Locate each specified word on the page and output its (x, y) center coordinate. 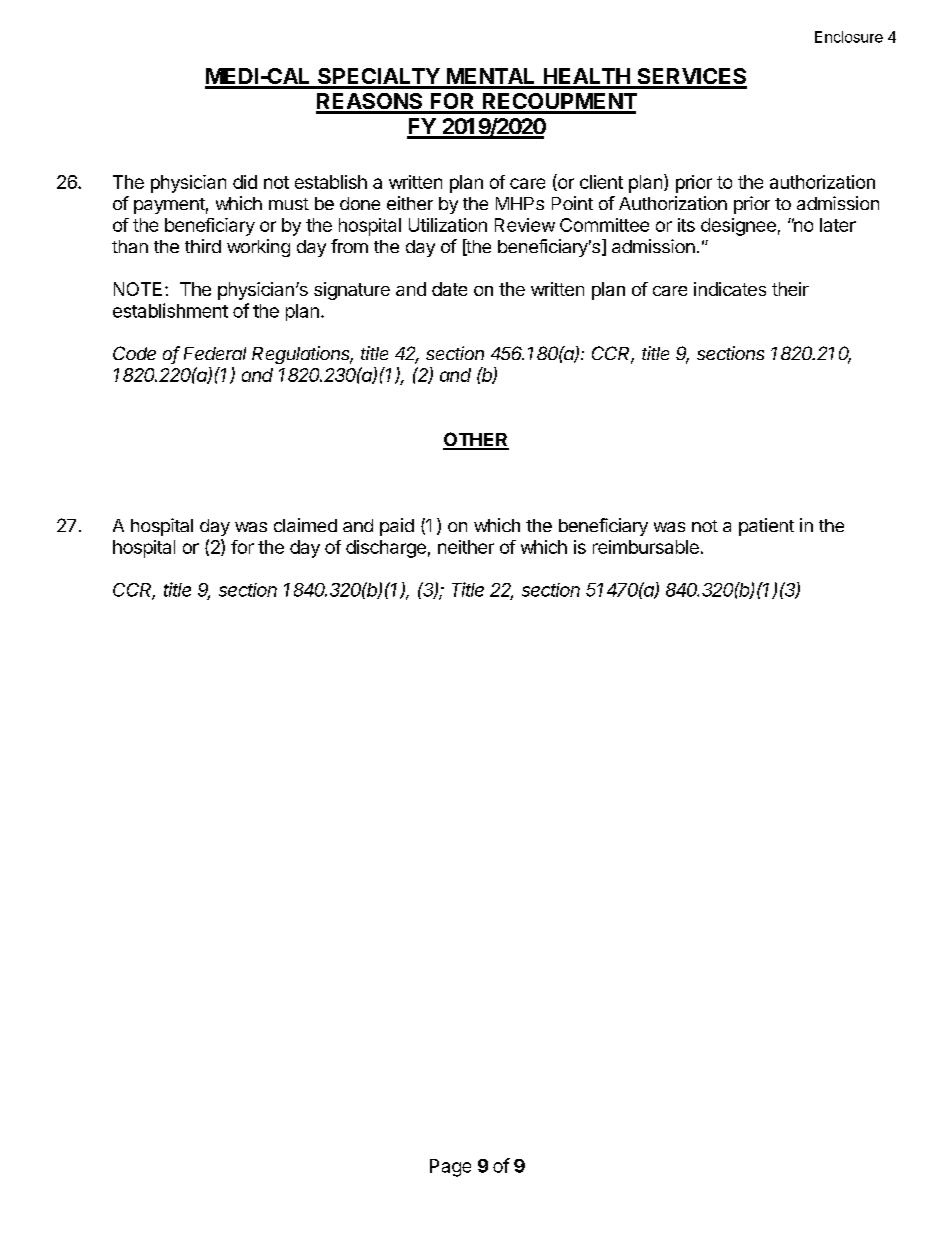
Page (450, 1168)
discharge (386, 549)
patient (766, 527)
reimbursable (646, 547)
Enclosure (849, 37)
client (601, 182)
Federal (215, 353)
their (790, 289)
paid (397, 527)
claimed (305, 525)
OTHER (476, 440)
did (245, 182)
